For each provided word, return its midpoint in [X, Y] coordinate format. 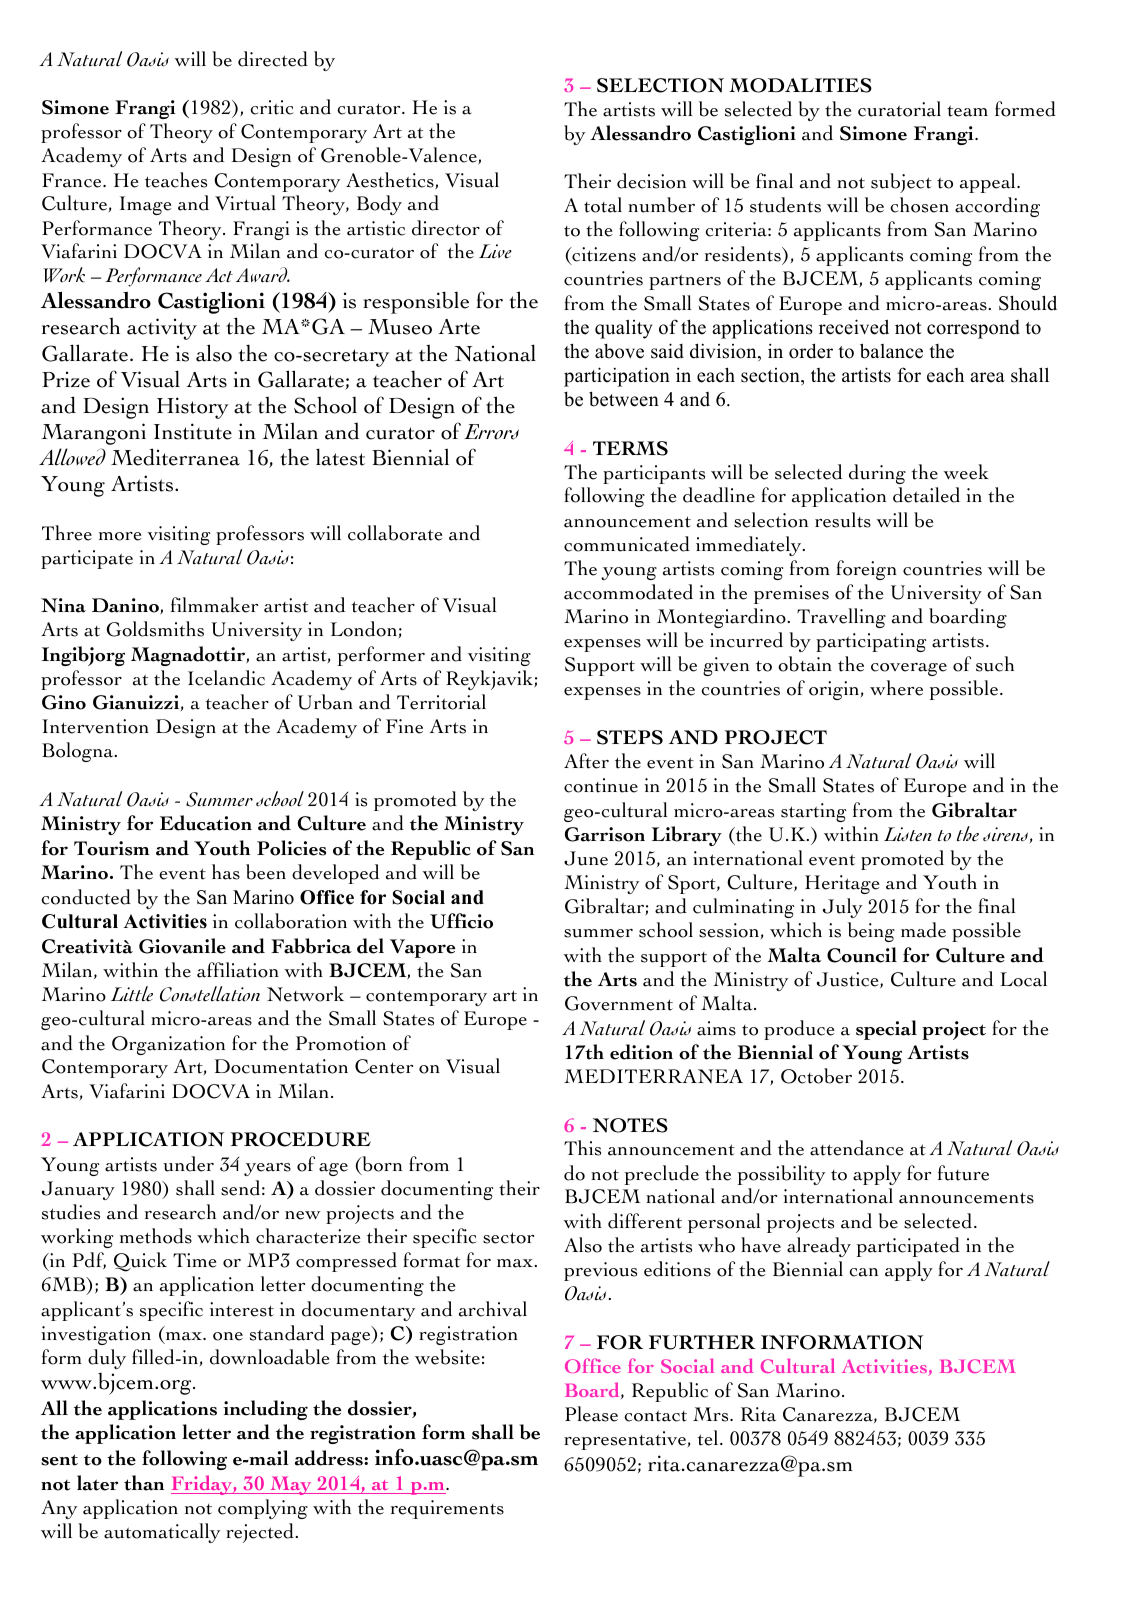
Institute [193, 431]
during [877, 474]
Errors [491, 432]
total [603, 205]
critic [272, 107]
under [188, 1164]
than [144, 1483]
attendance [857, 1148]
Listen [908, 834]
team [967, 111]
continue [601, 785]
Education [206, 823]
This [582, 1148]
